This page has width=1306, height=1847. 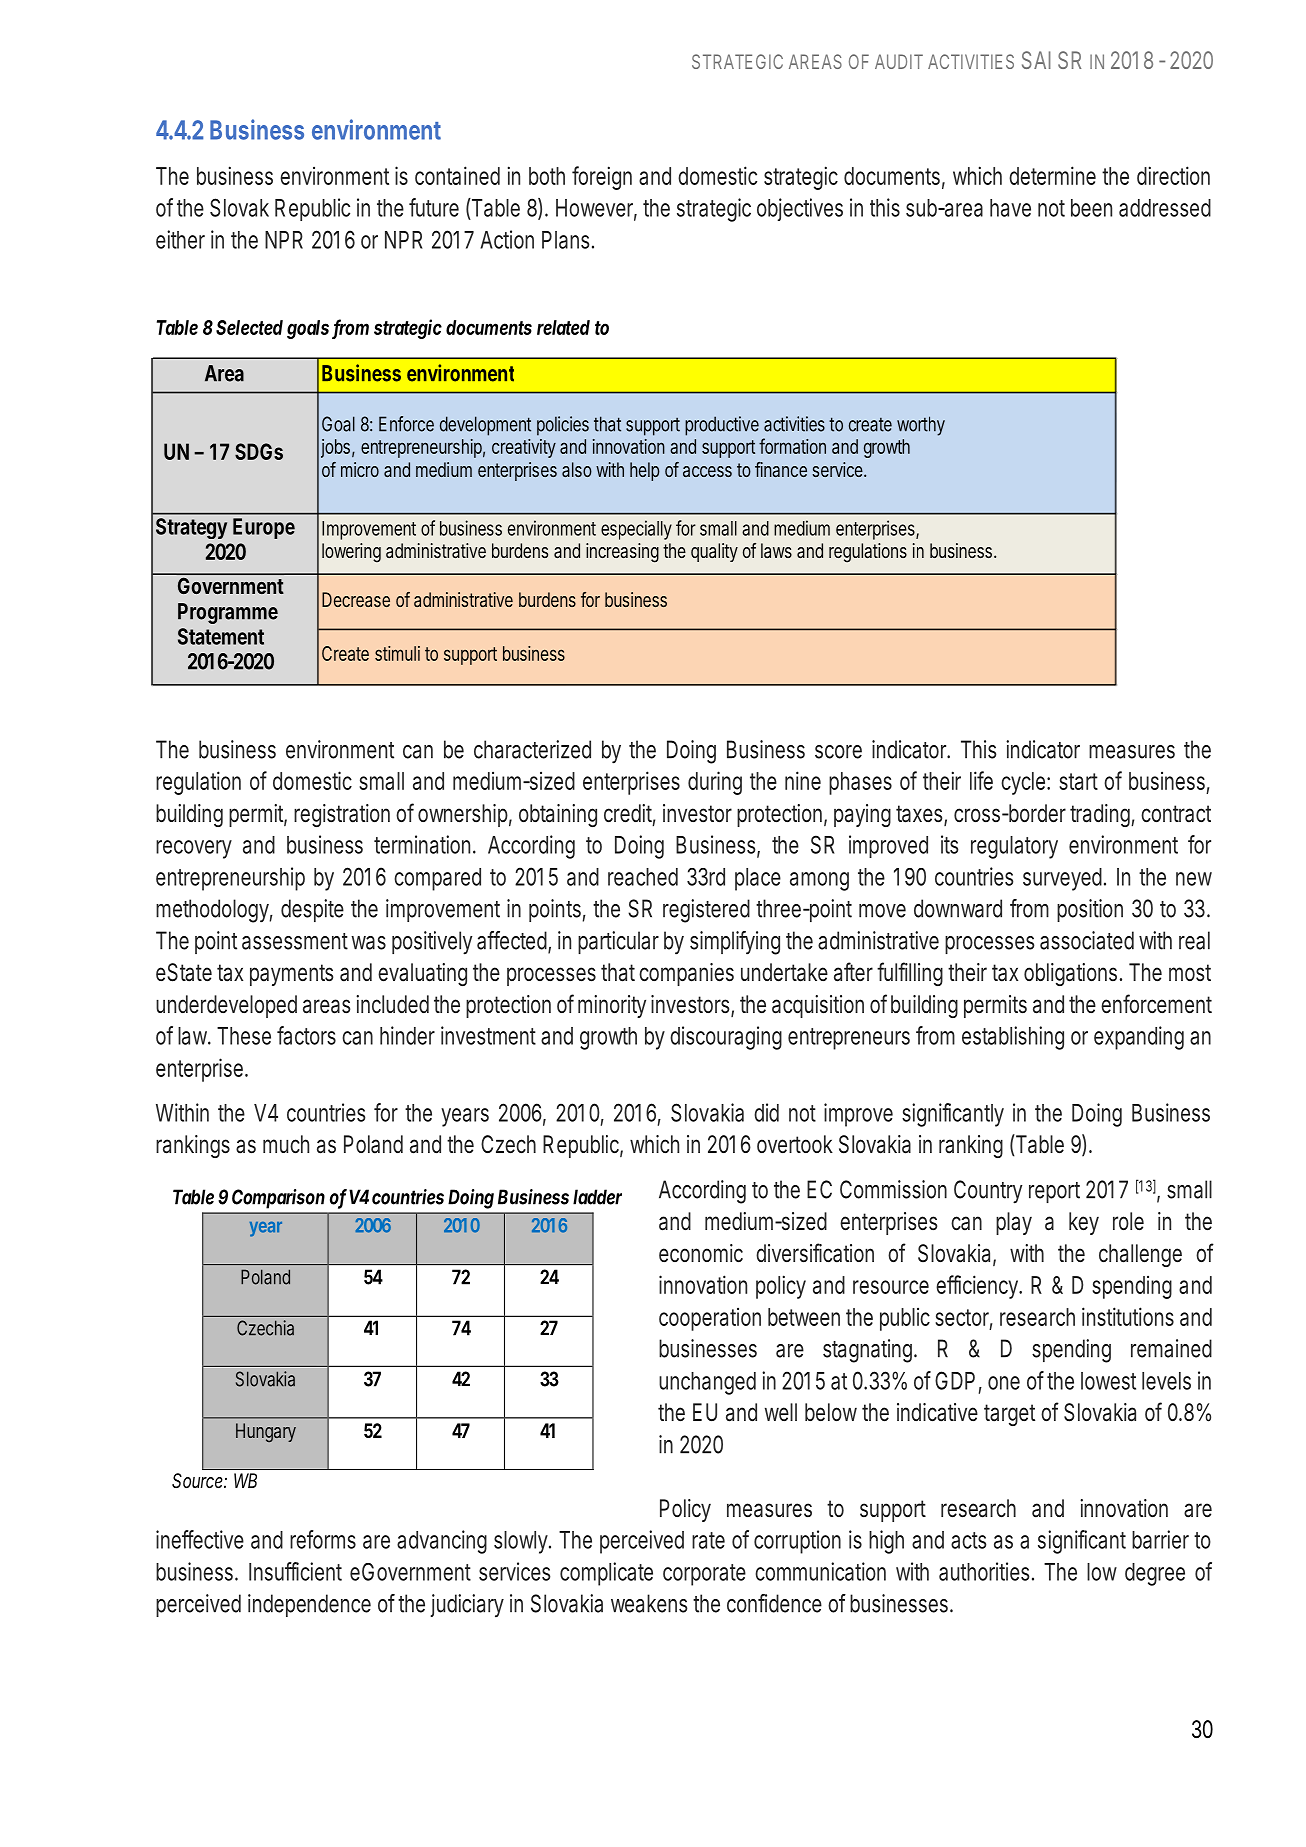 What do you see at coordinates (701, 1253) in the page?
I see `economic` at bounding box center [701, 1253].
